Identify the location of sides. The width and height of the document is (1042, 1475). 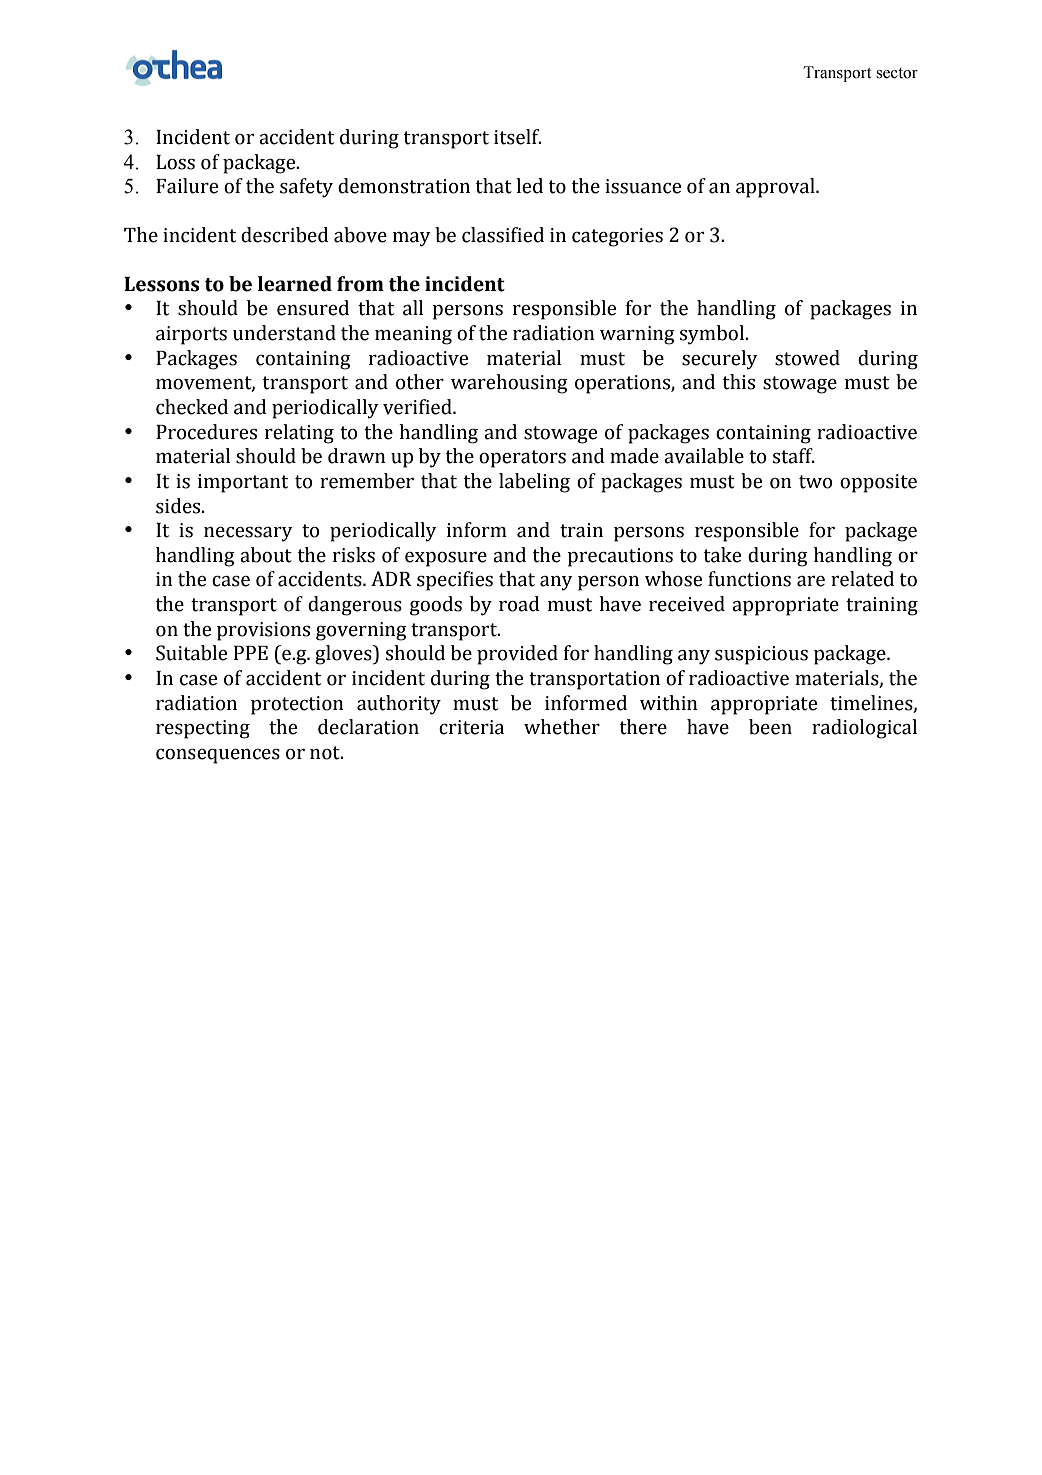
(179, 506).
